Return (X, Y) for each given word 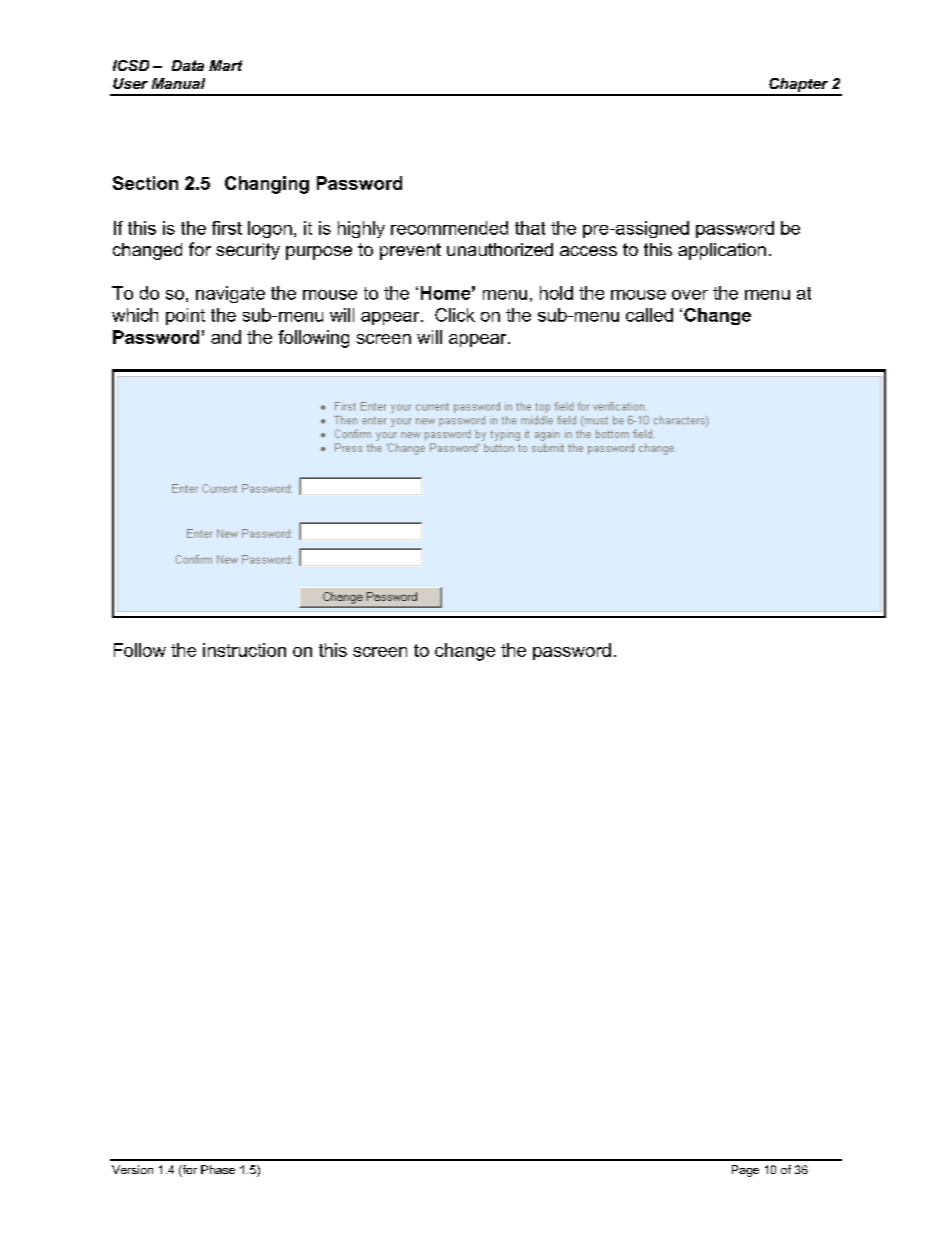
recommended (449, 228)
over (690, 295)
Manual (178, 83)
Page (745, 1171)
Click (455, 315)
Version (132, 1169)
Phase (218, 1169)
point (185, 316)
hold (556, 293)
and (226, 337)
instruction (244, 650)
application (722, 251)
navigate (230, 294)
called (649, 315)
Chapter (799, 86)
